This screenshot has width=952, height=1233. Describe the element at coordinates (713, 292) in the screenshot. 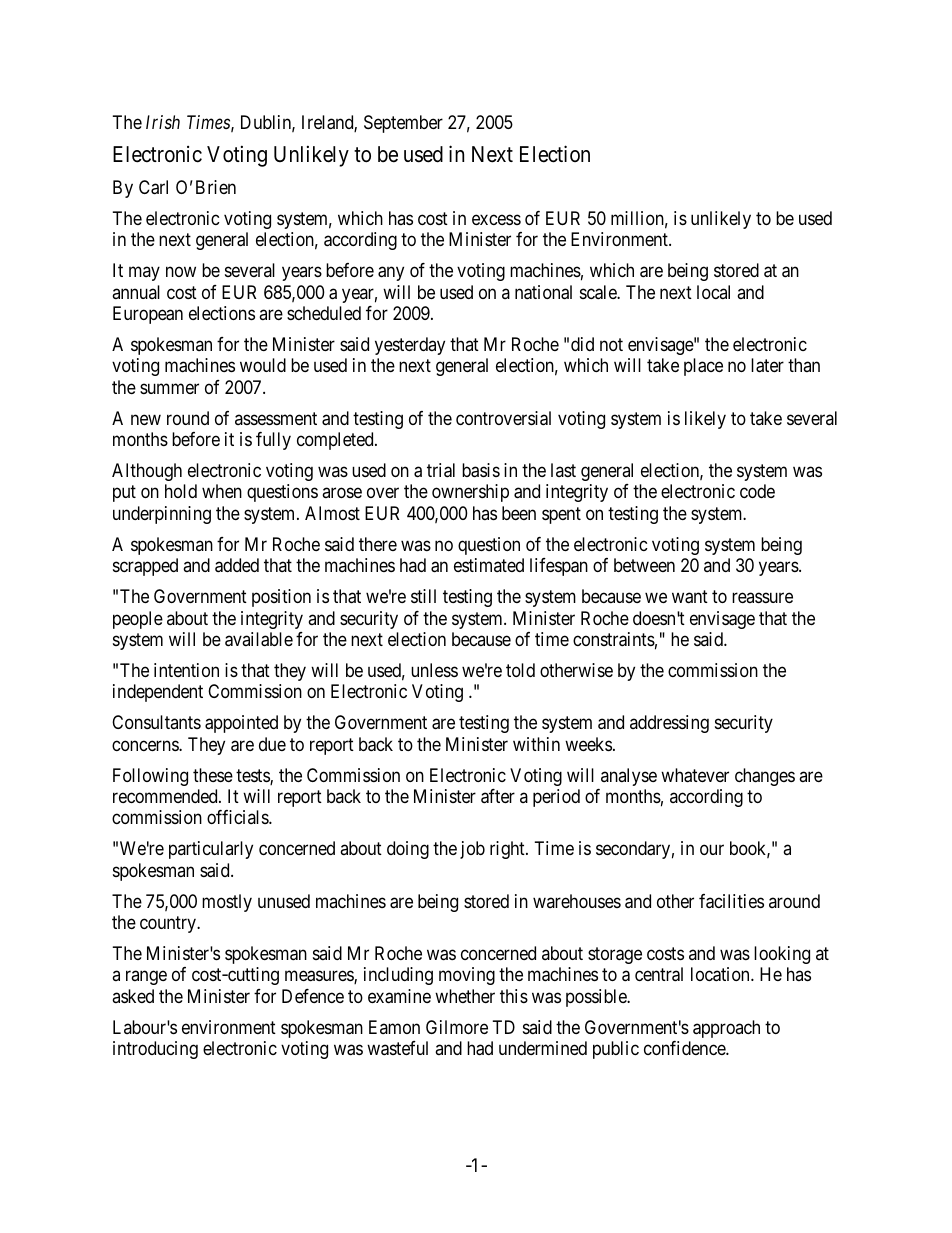

I see `local` at that location.
